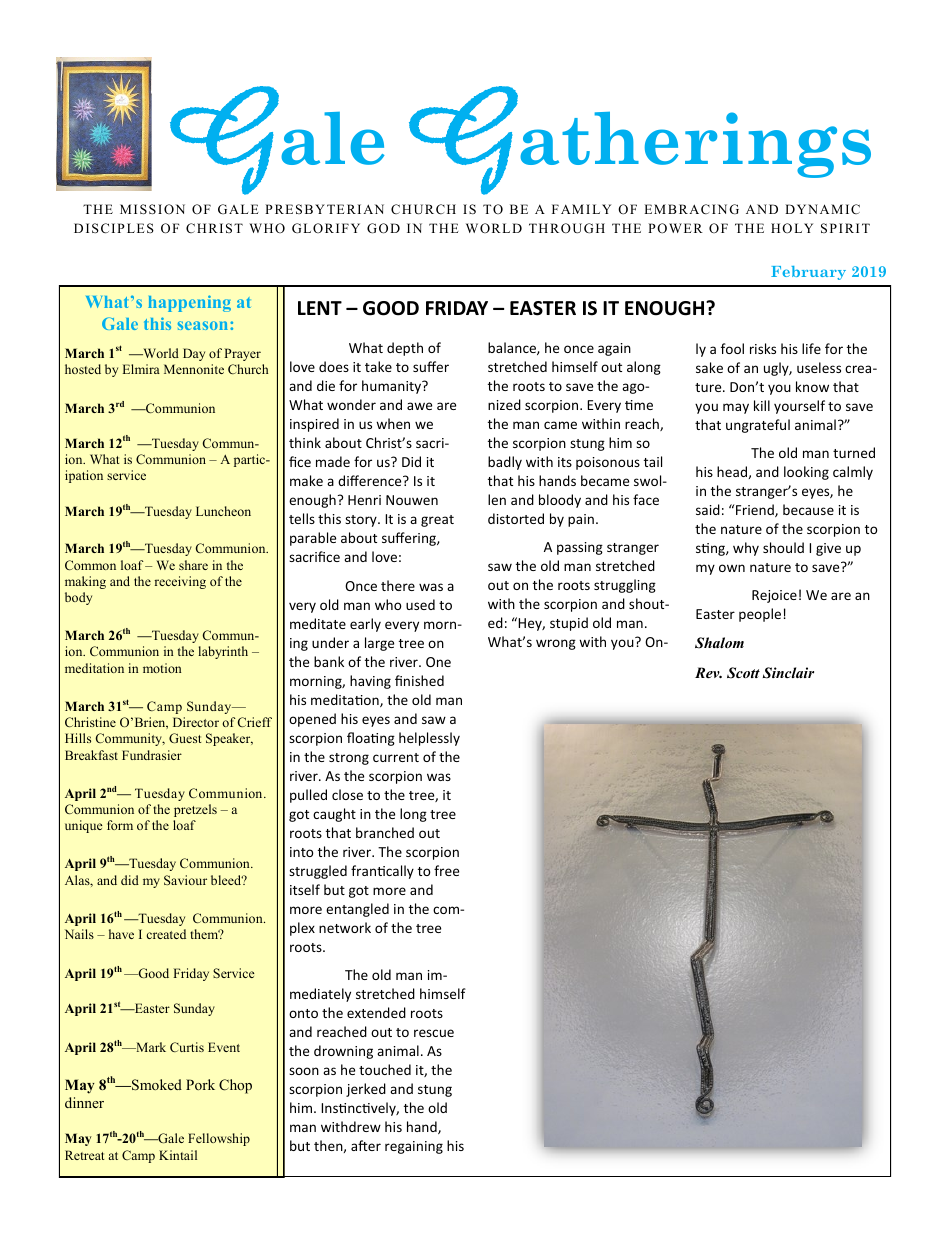  Describe the element at coordinates (162, 668) in the screenshot. I see `motion` at that location.
